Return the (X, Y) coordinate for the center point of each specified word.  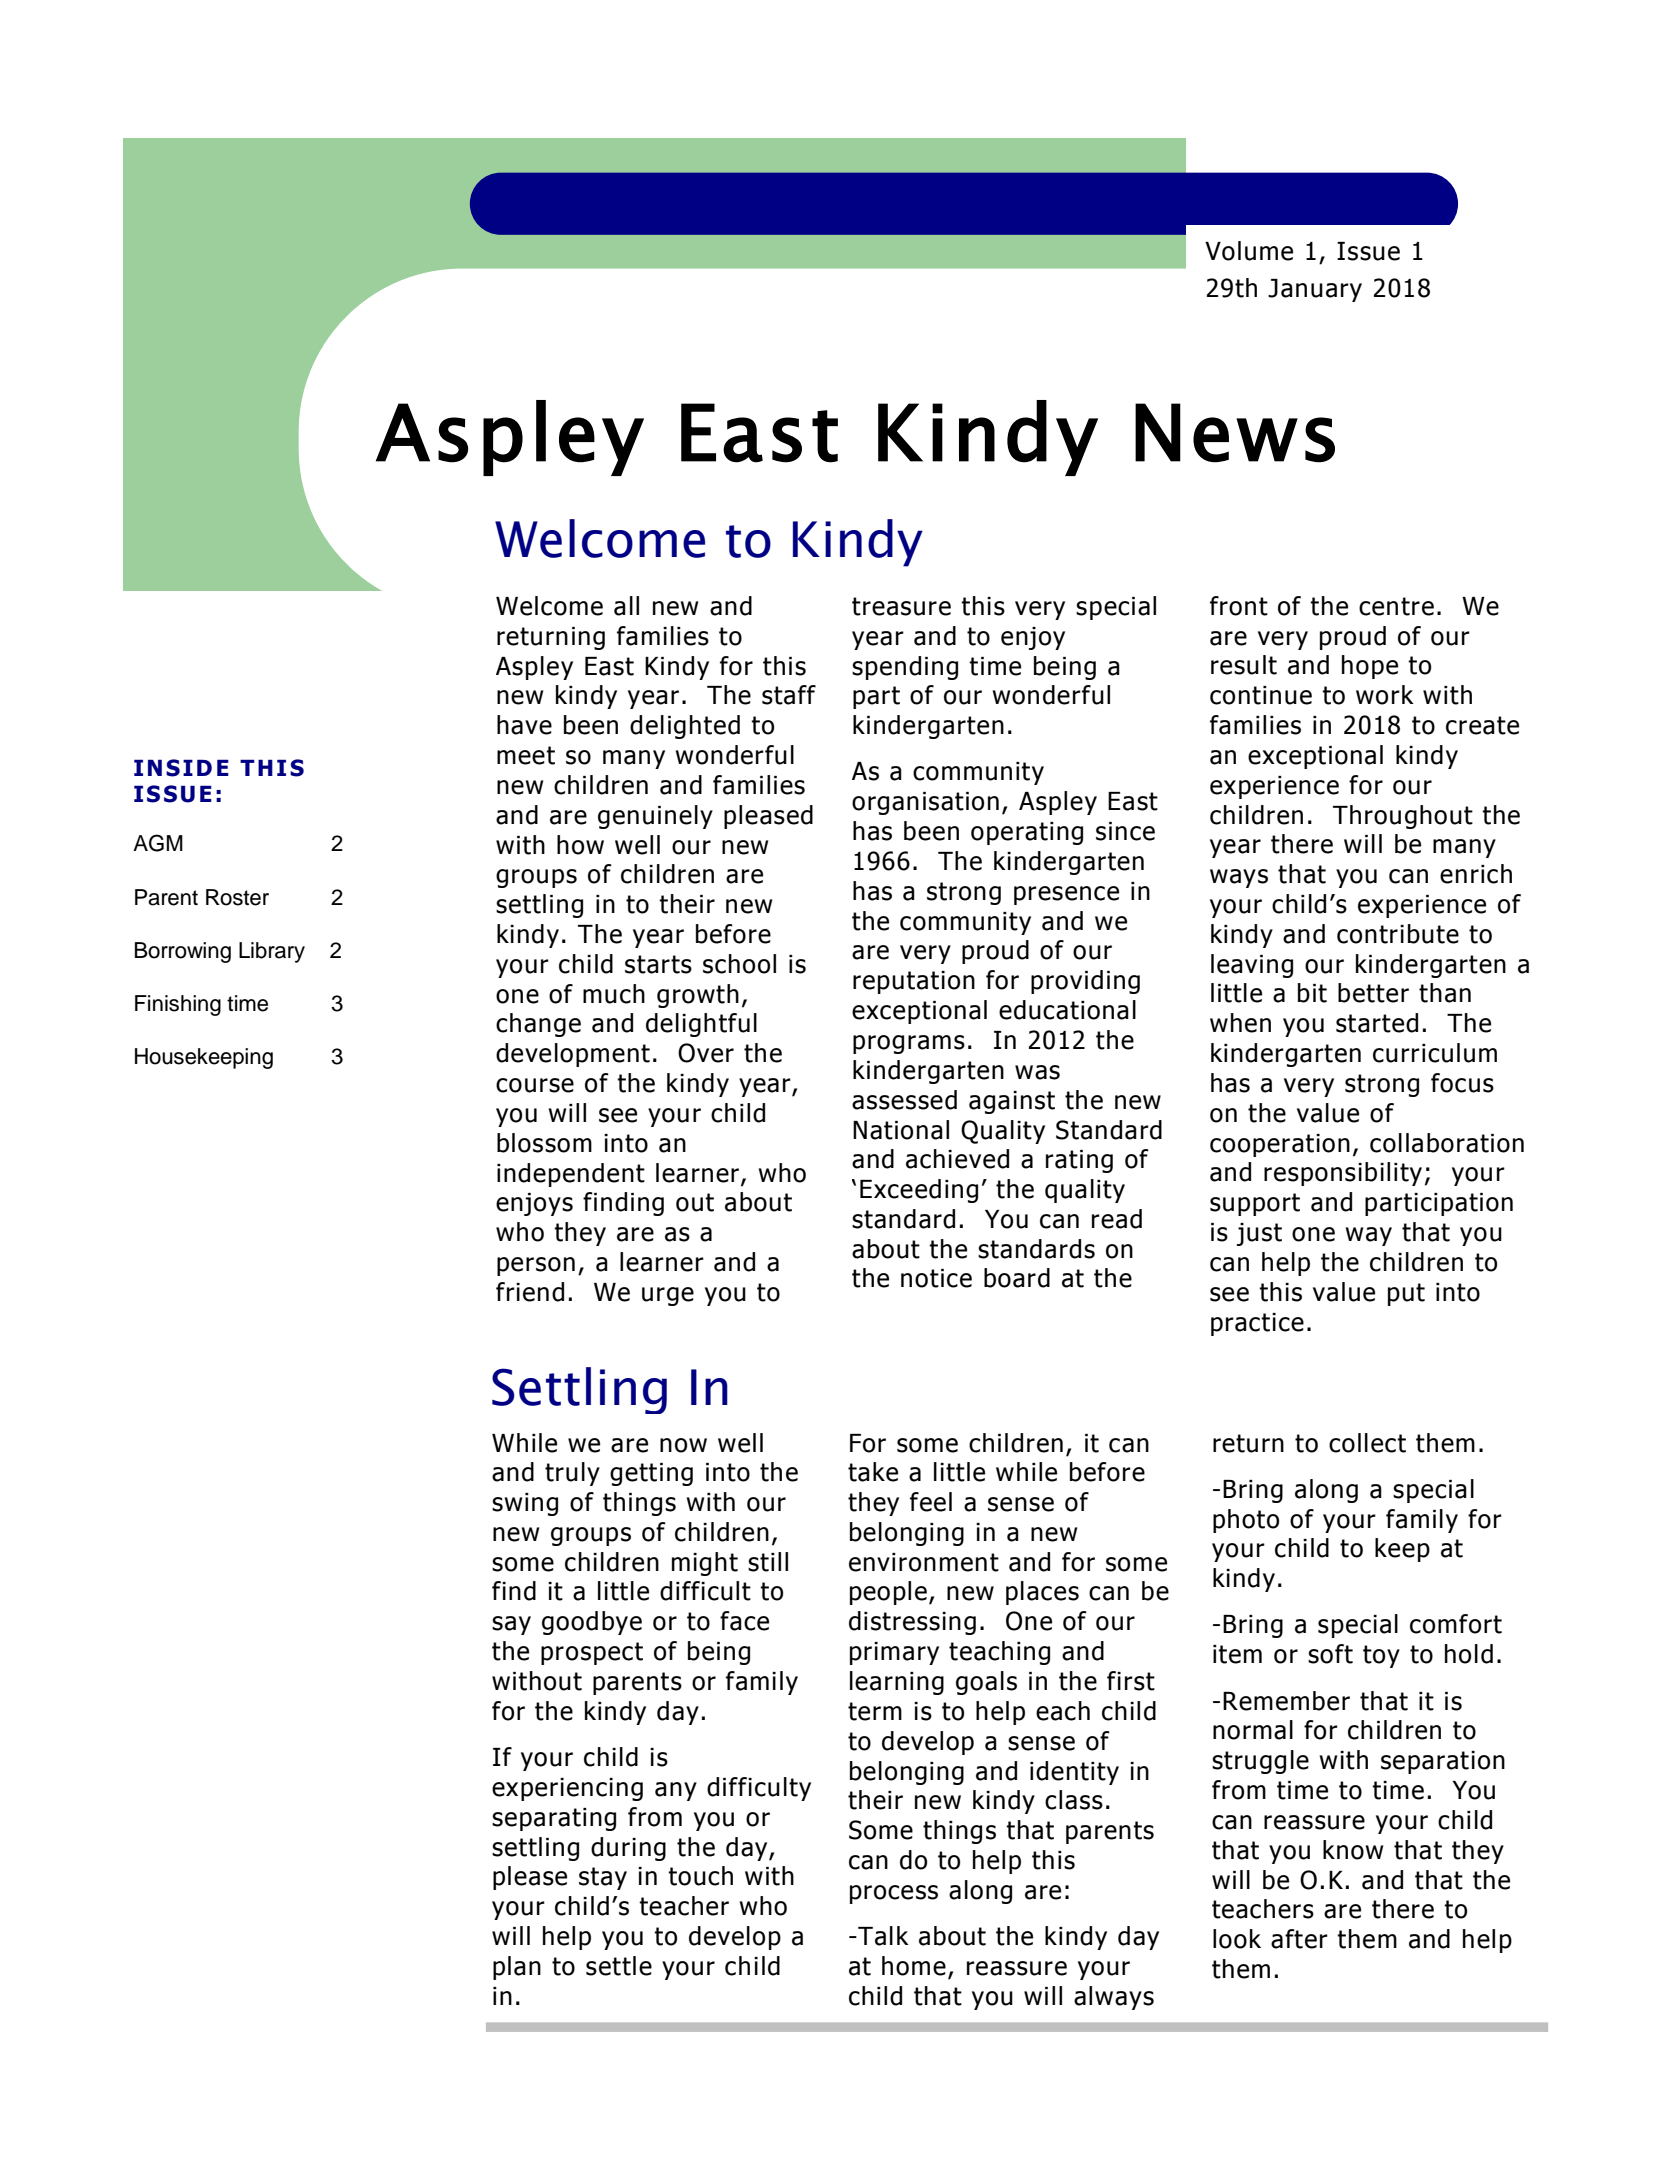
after (1299, 1939)
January (1315, 290)
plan (517, 1968)
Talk (882, 1936)
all (626, 606)
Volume (1249, 251)
